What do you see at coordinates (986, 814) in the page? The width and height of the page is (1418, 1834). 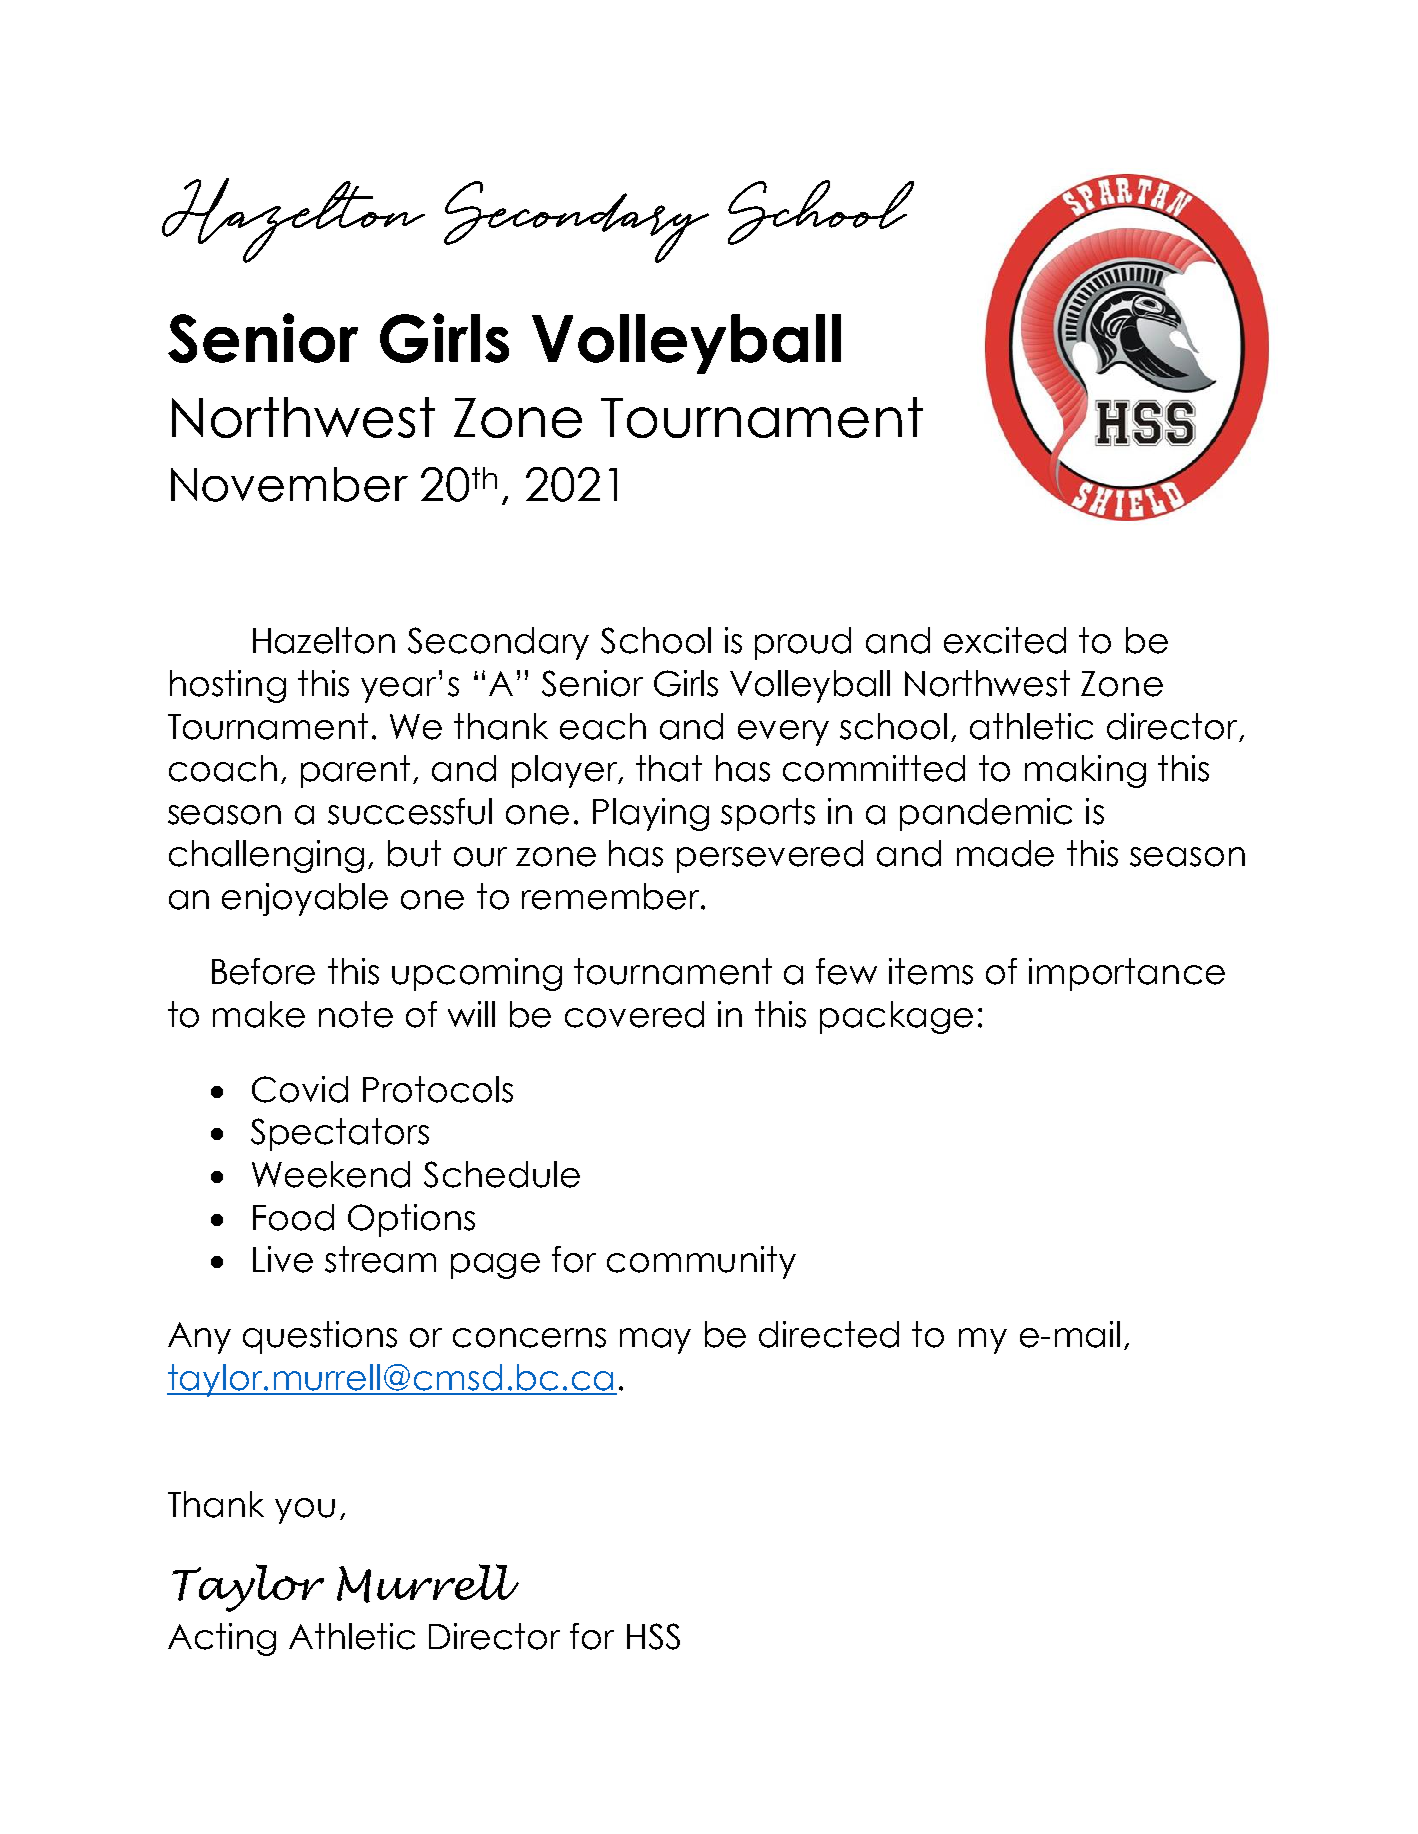 I see `pandemic` at bounding box center [986, 814].
